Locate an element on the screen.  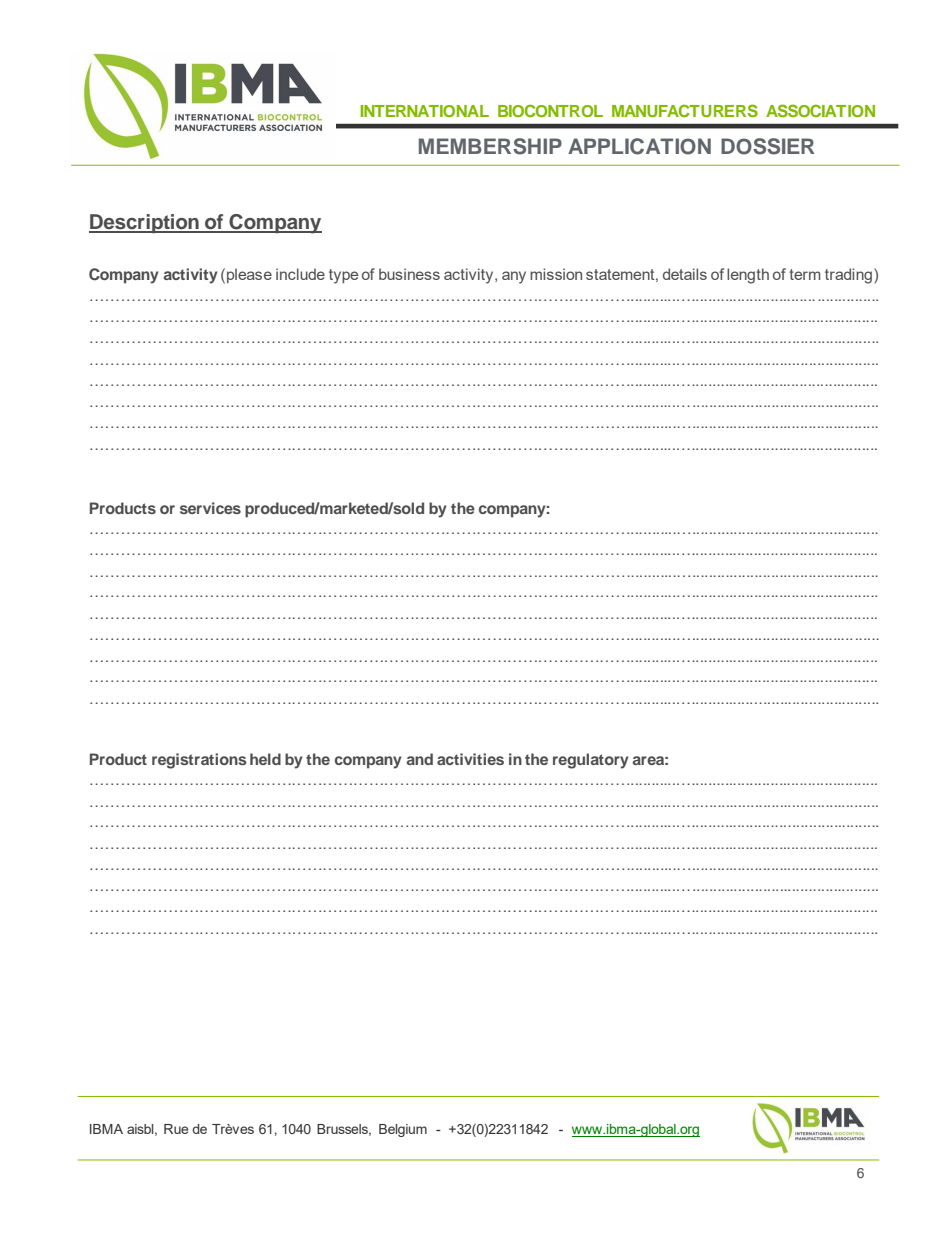
regulatory is located at coordinates (591, 761).
